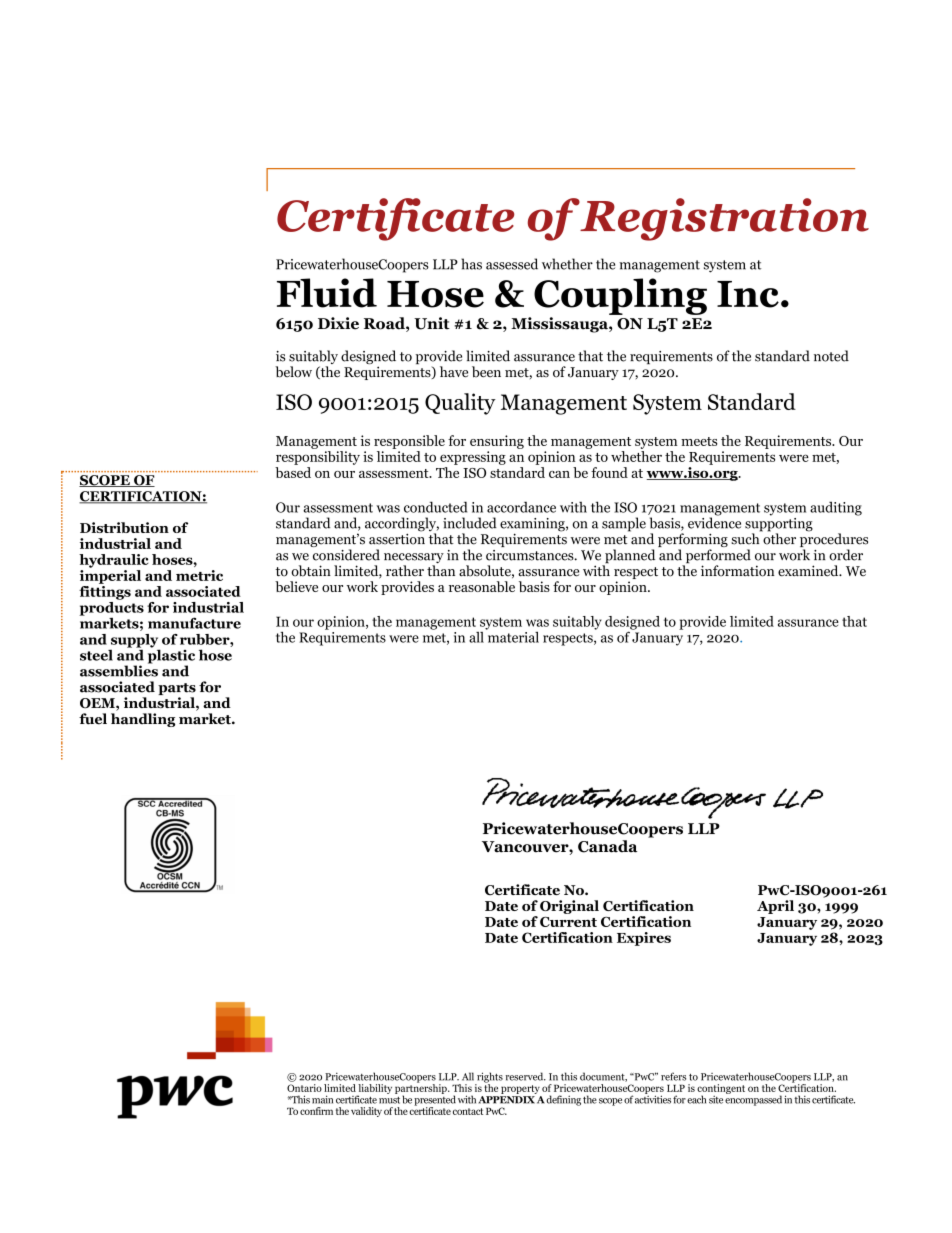 This image has height=1233, width=952. Describe the element at coordinates (746, 538) in the image. I see `such` at that location.
